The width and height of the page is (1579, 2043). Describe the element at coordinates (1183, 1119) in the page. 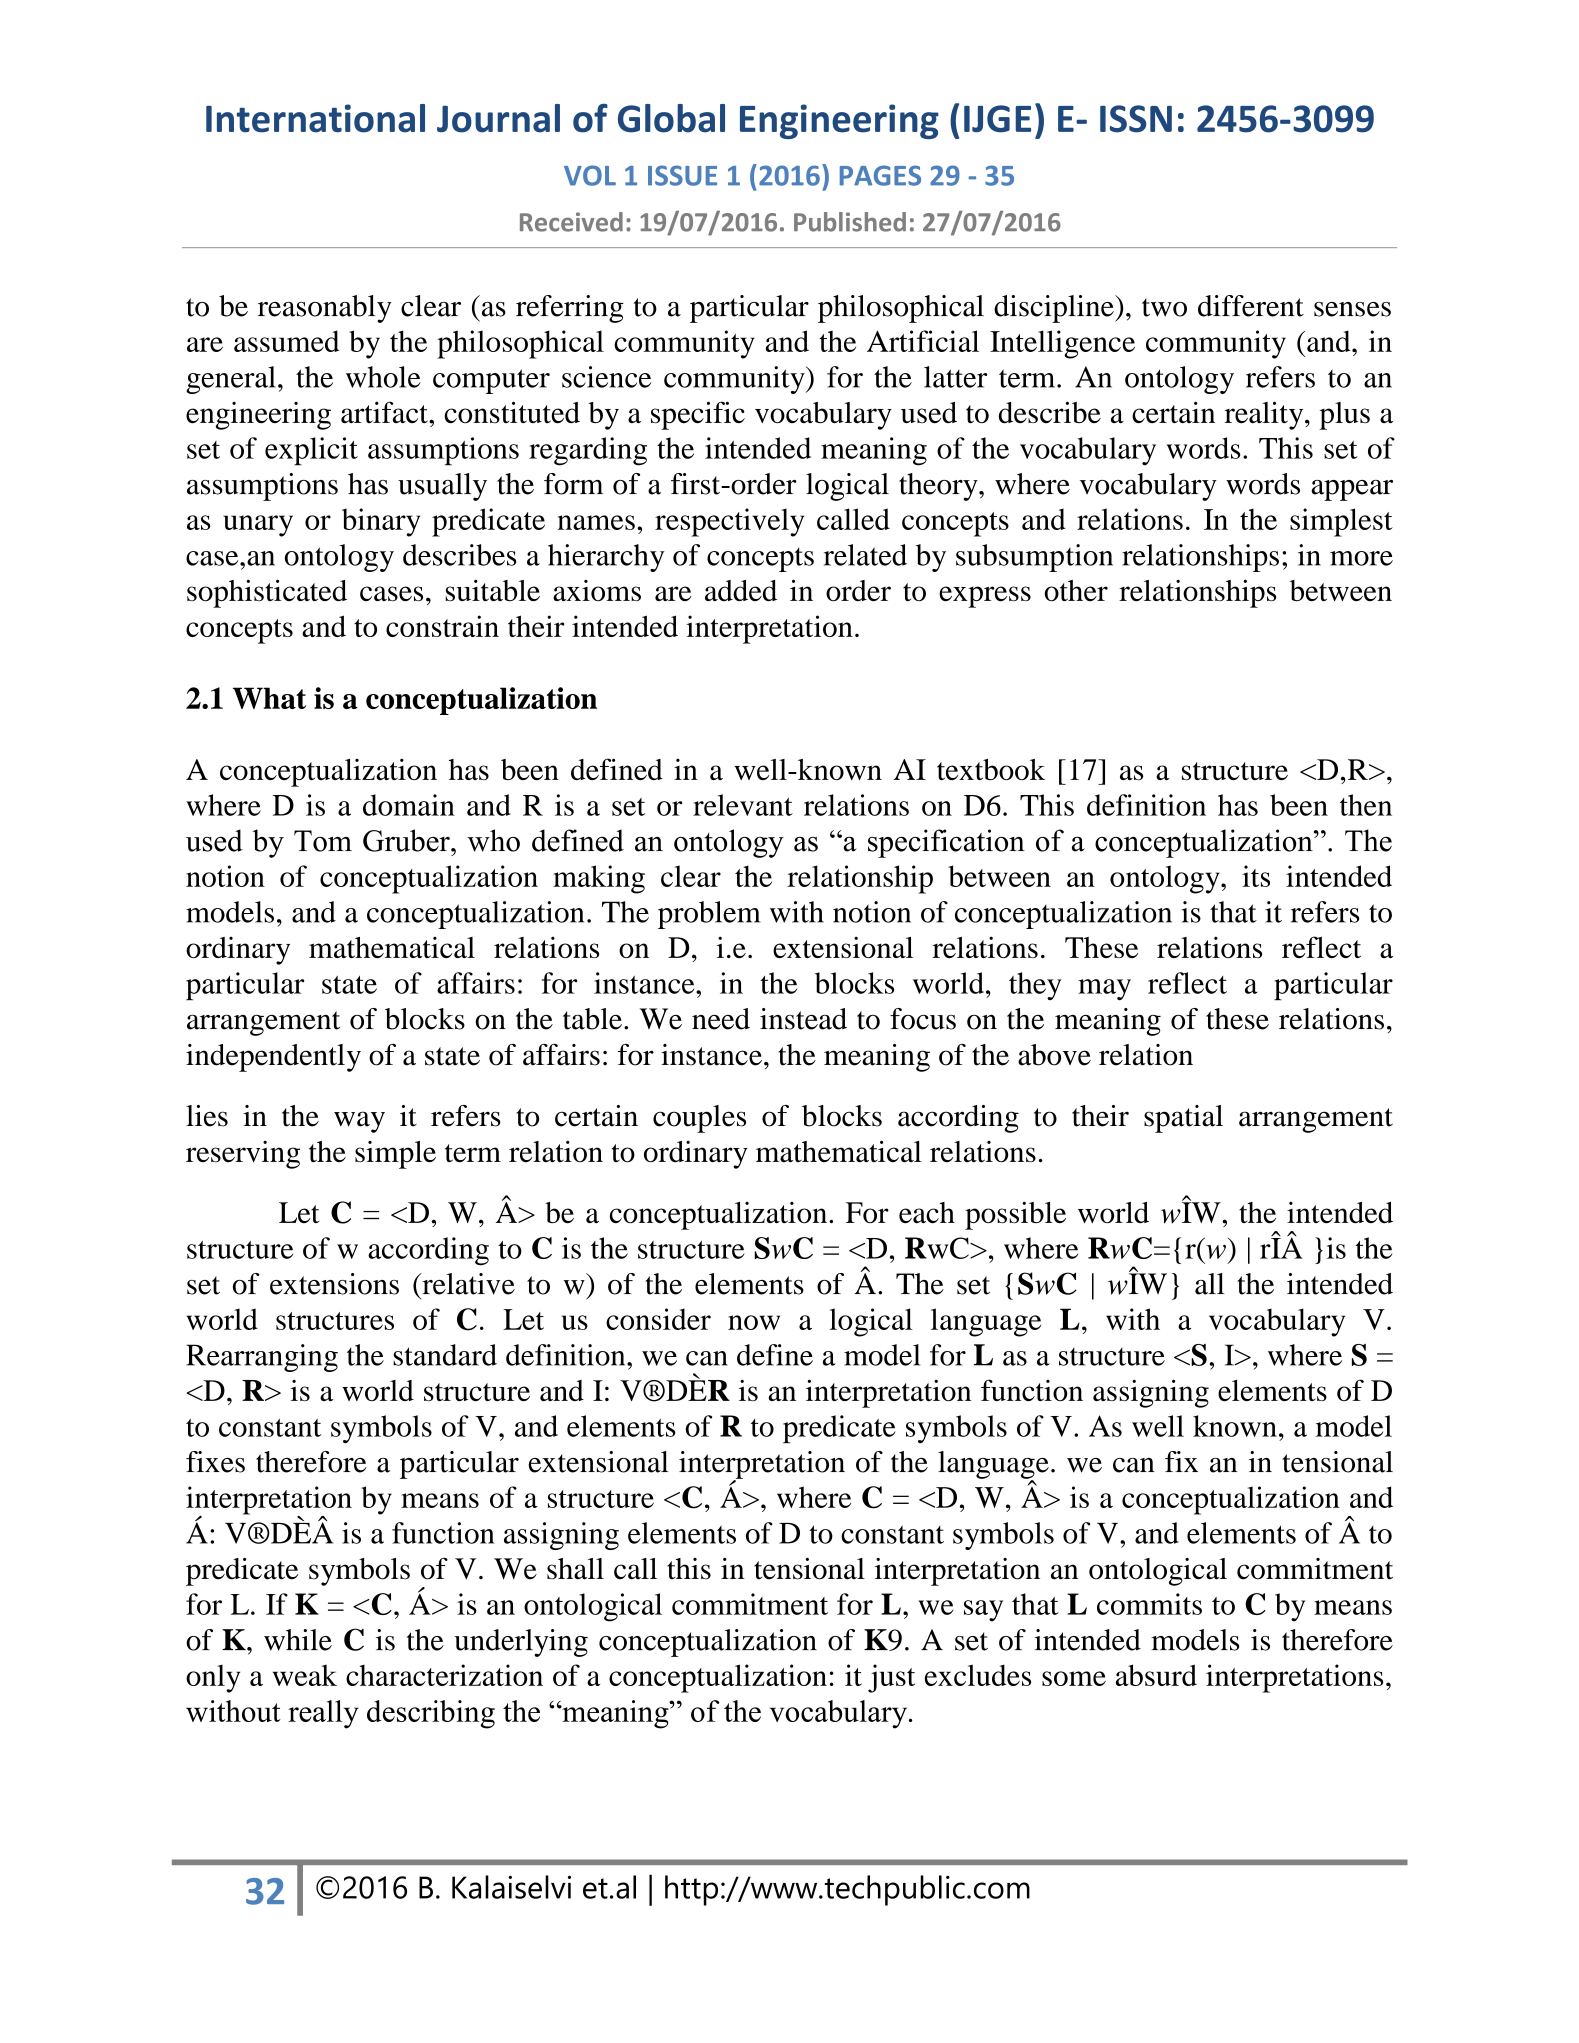

I see `spatial` at that location.
